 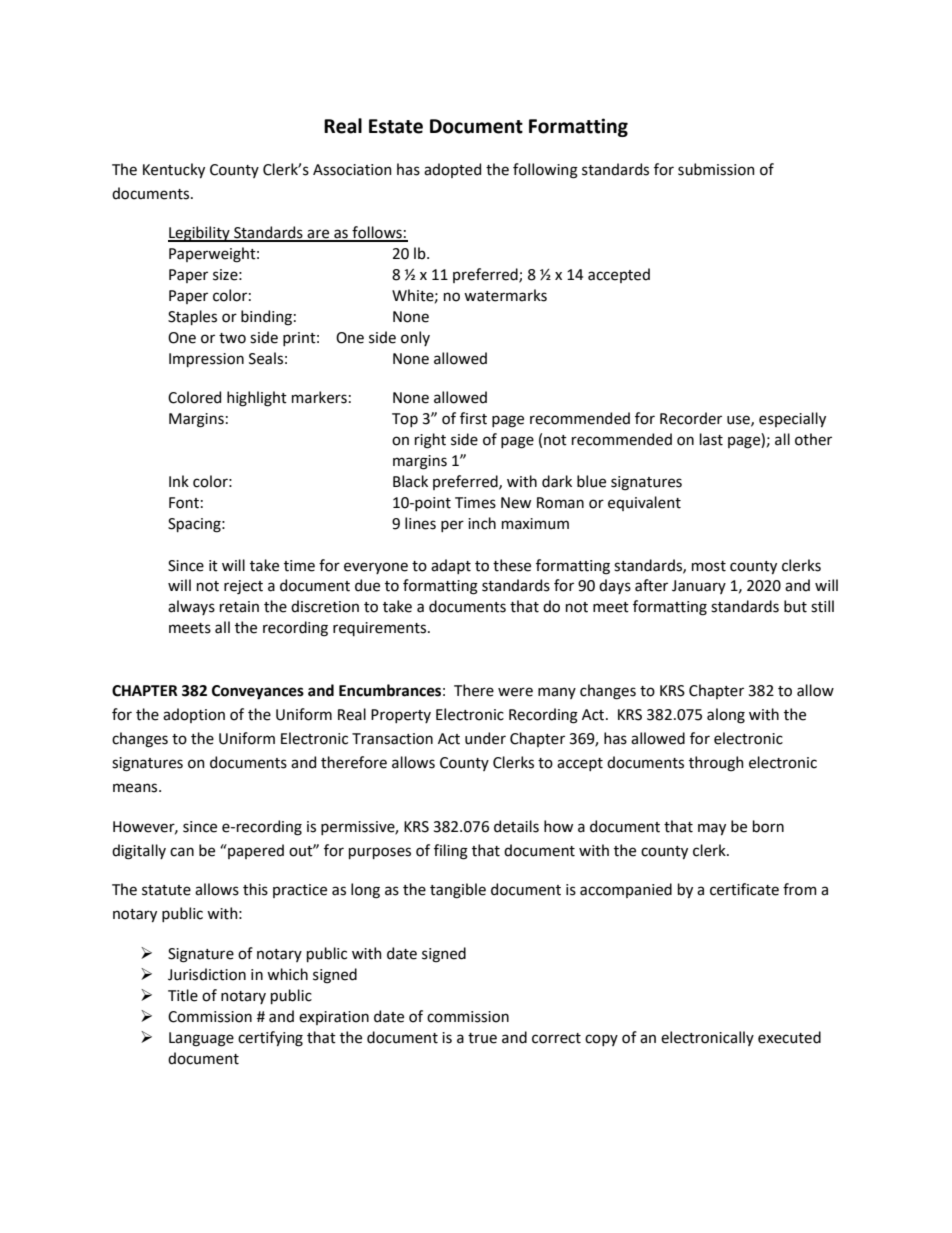 What do you see at coordinates (711, 439) in the page?
I see `last` at bounding box center [711, 439].
